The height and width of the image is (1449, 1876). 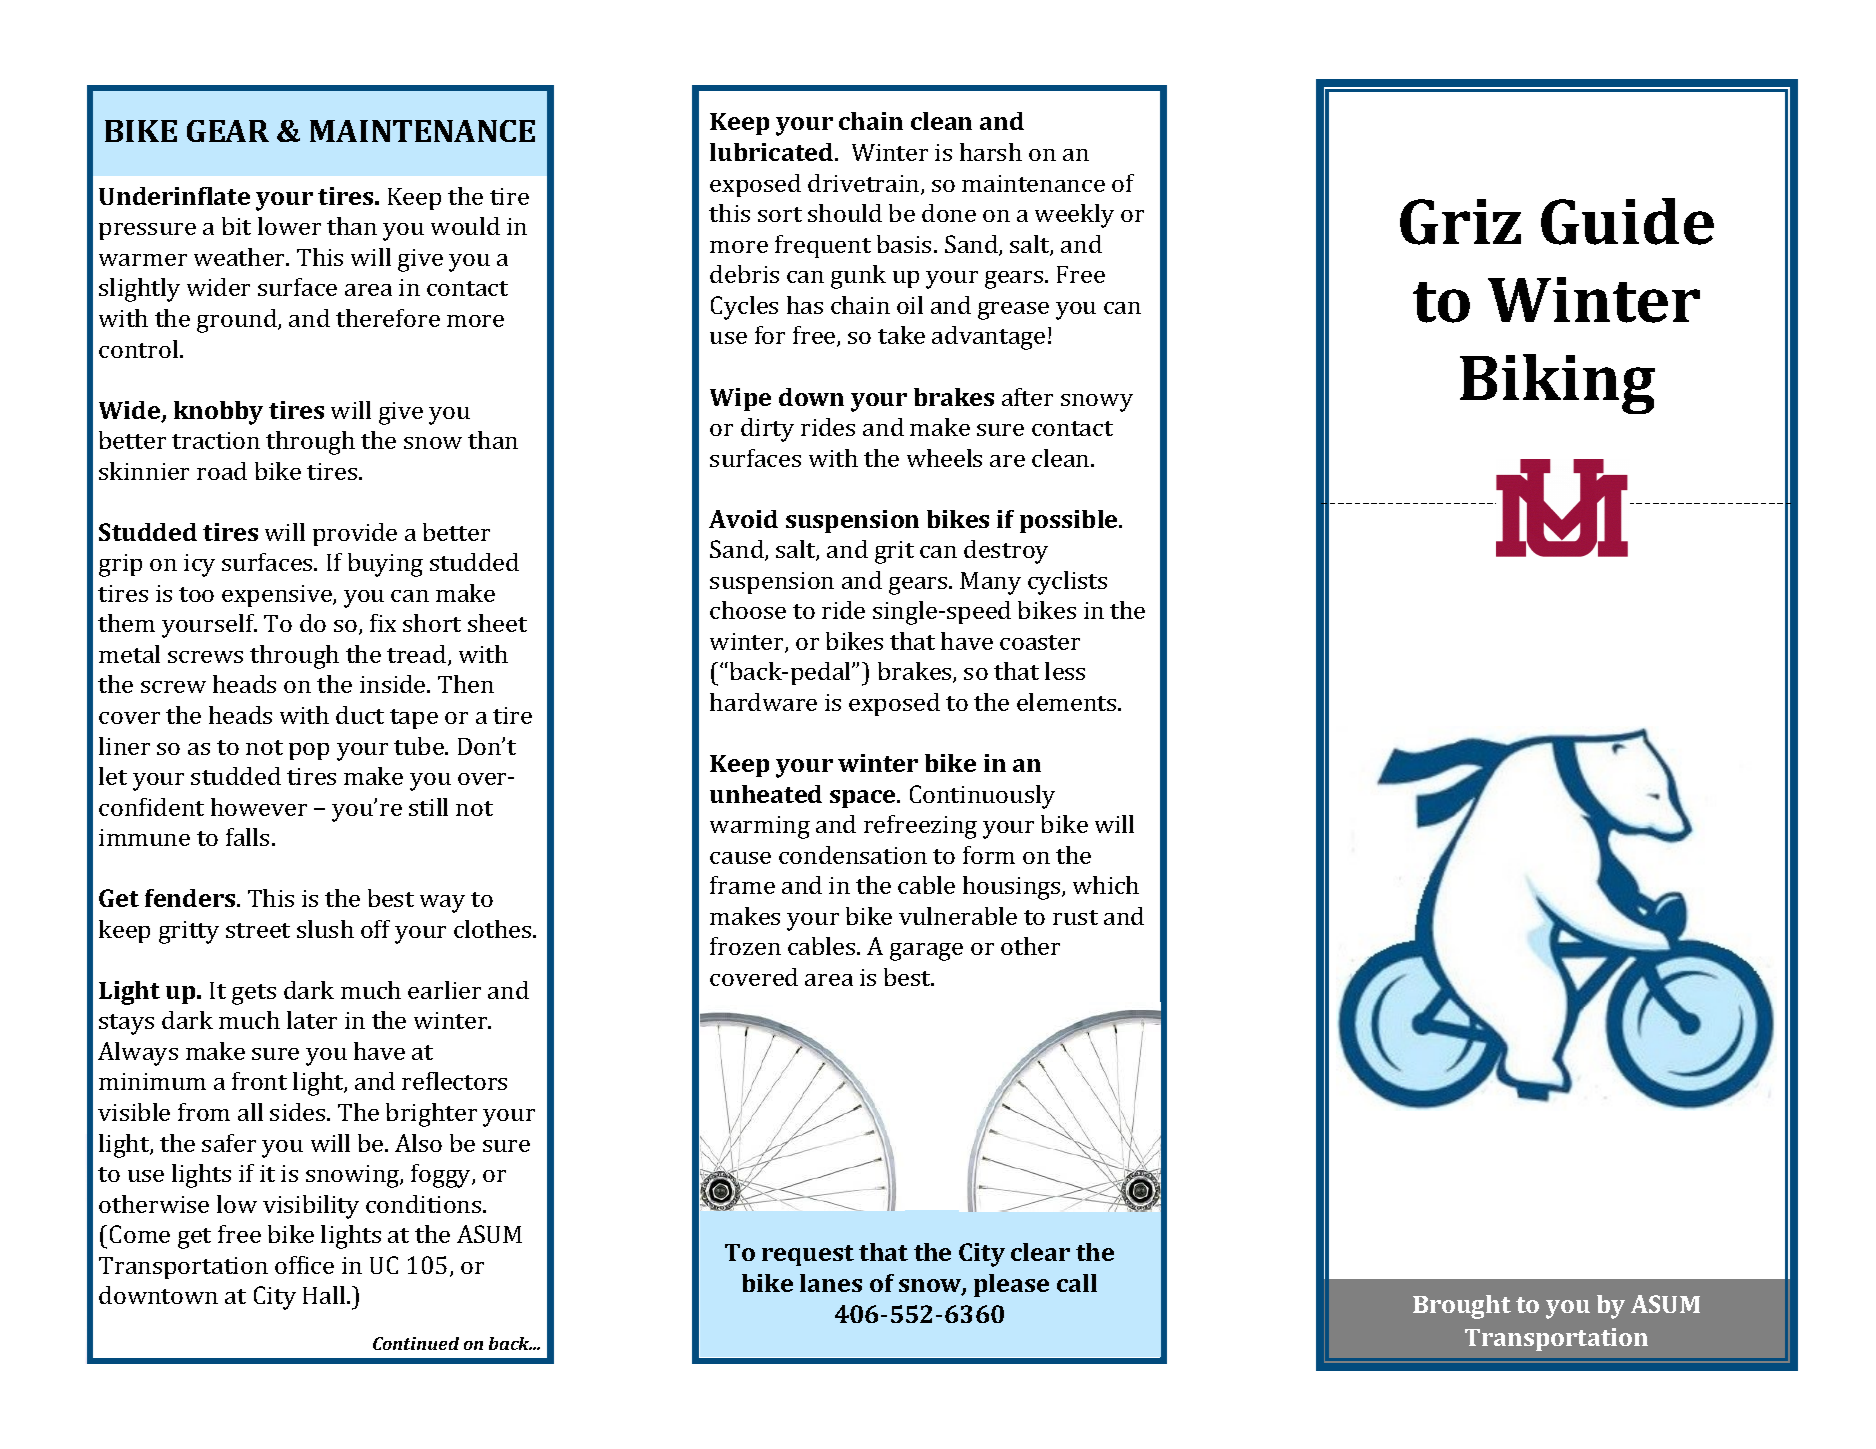 What do you see at coordinates (289, 226) in the image?
I see `lower` at bounding box center [289, 226].
